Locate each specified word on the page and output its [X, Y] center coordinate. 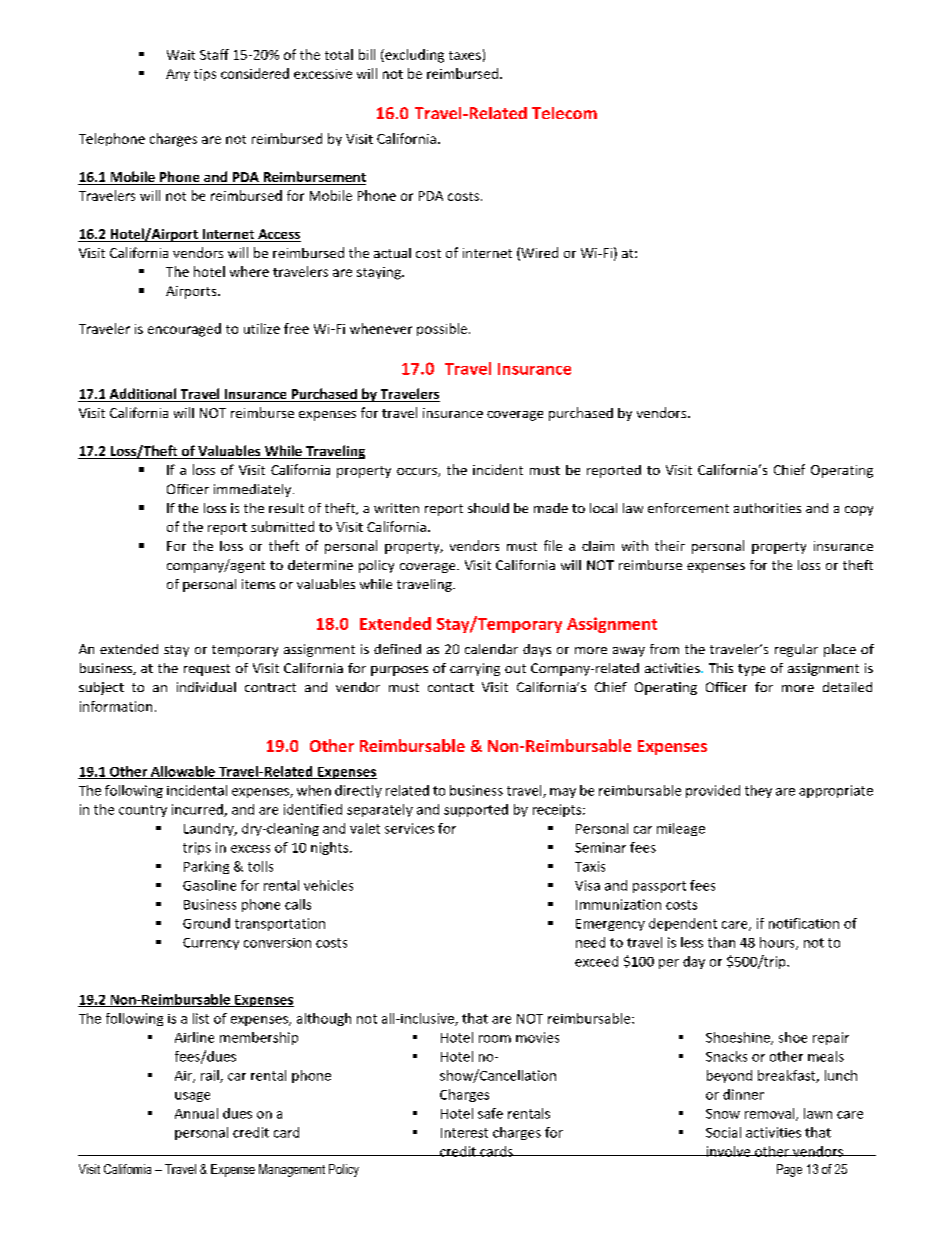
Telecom [564, 113]
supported [476, 810]
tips [205, 75]
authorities [767, 508]
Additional [143, 395]
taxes [465, 55]
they [758, 791]
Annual [196, 1113]
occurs [418, 472]
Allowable [183, 772]
